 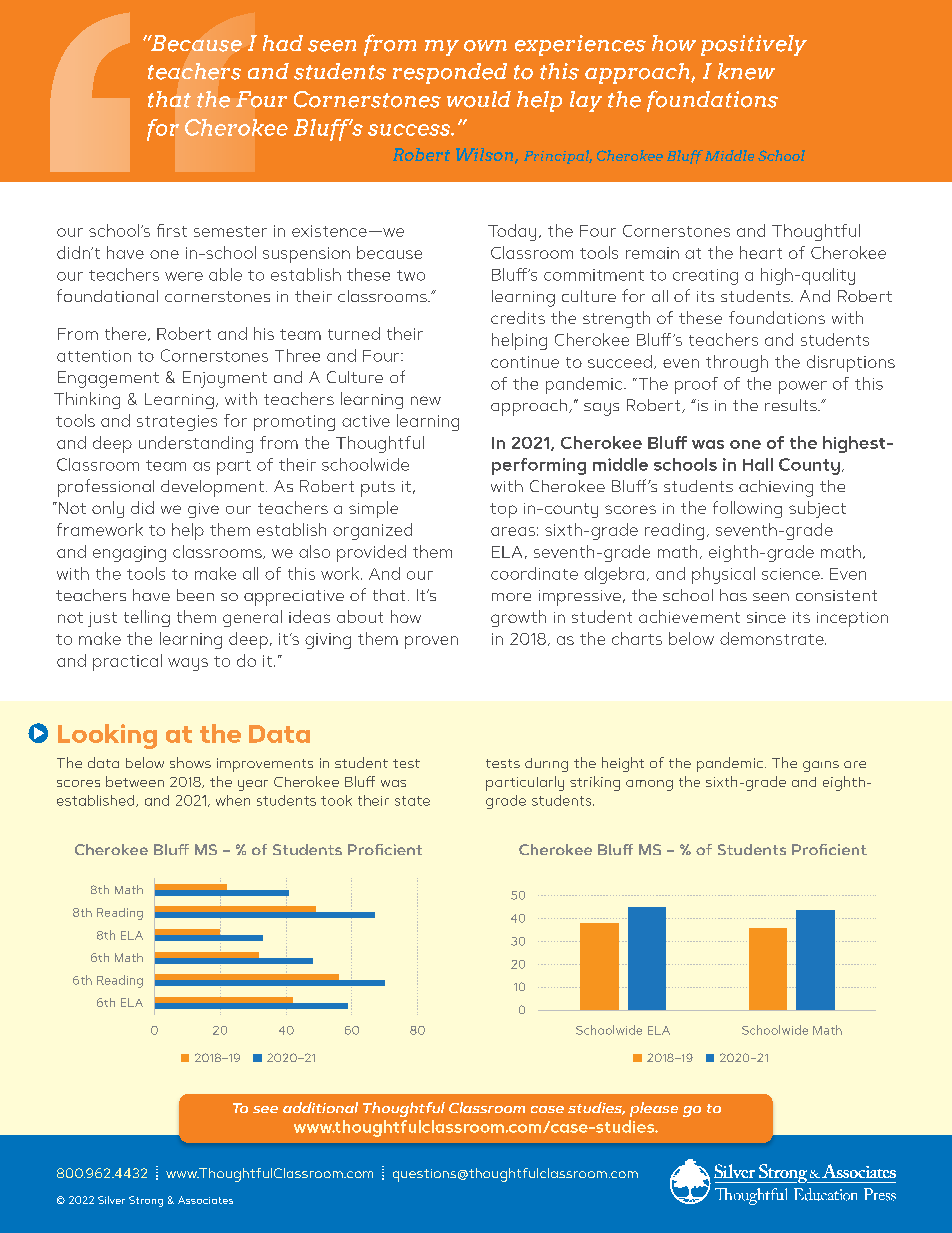 I want to click on state, so click(x=412, y=801).
